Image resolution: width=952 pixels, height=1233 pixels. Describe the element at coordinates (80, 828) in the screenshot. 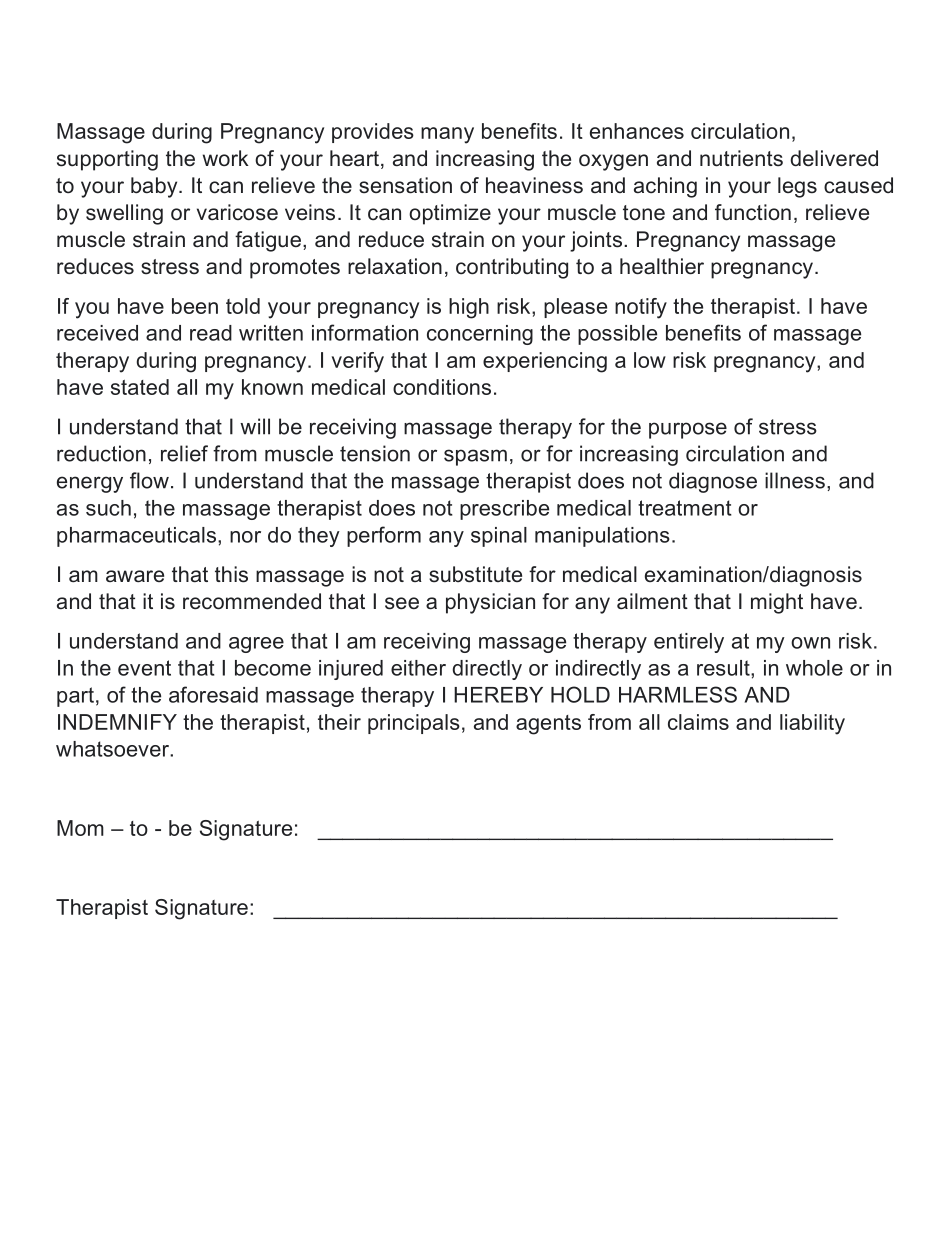

I see `Mom` at that location.
